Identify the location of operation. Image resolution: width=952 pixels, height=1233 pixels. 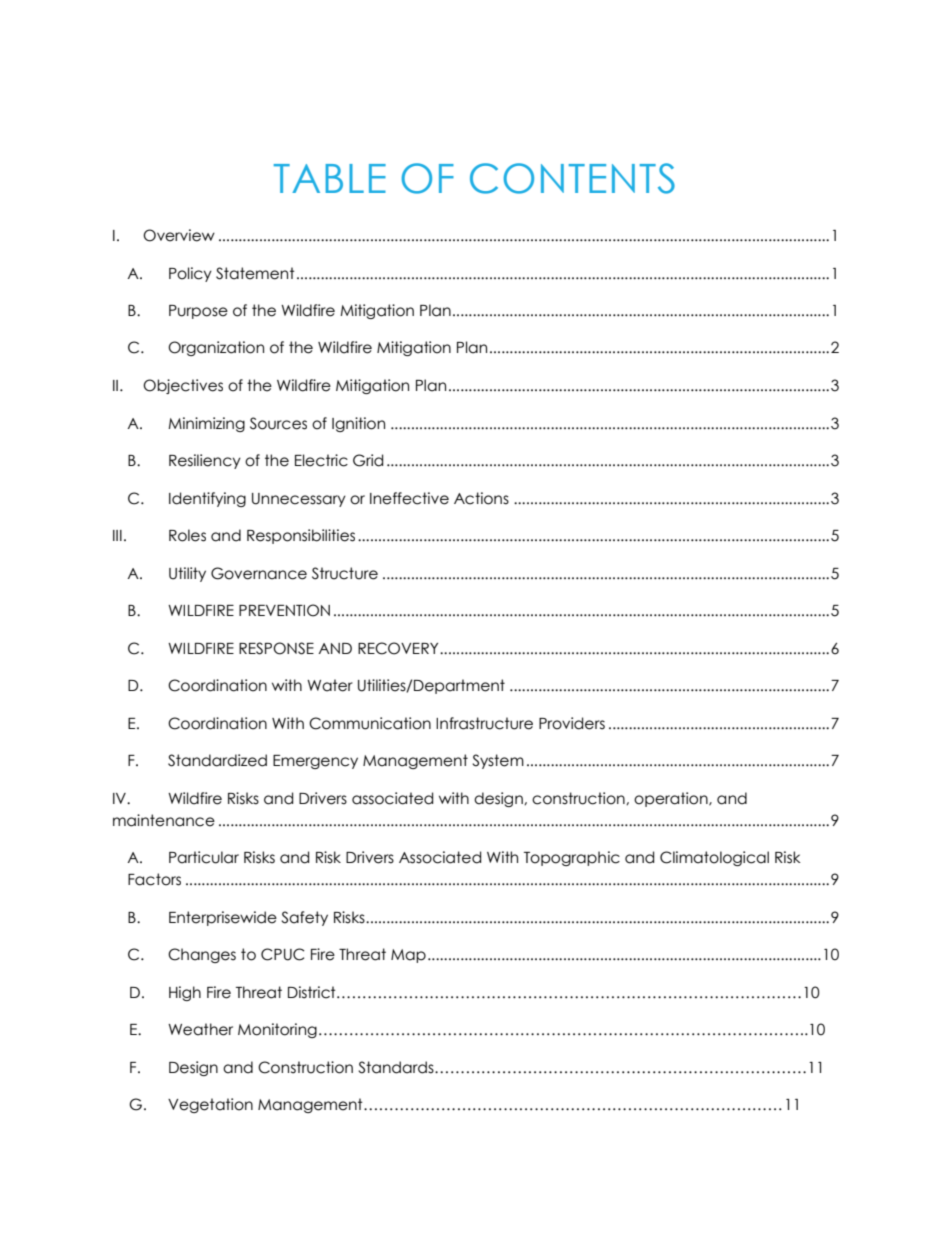
(672, 799).
